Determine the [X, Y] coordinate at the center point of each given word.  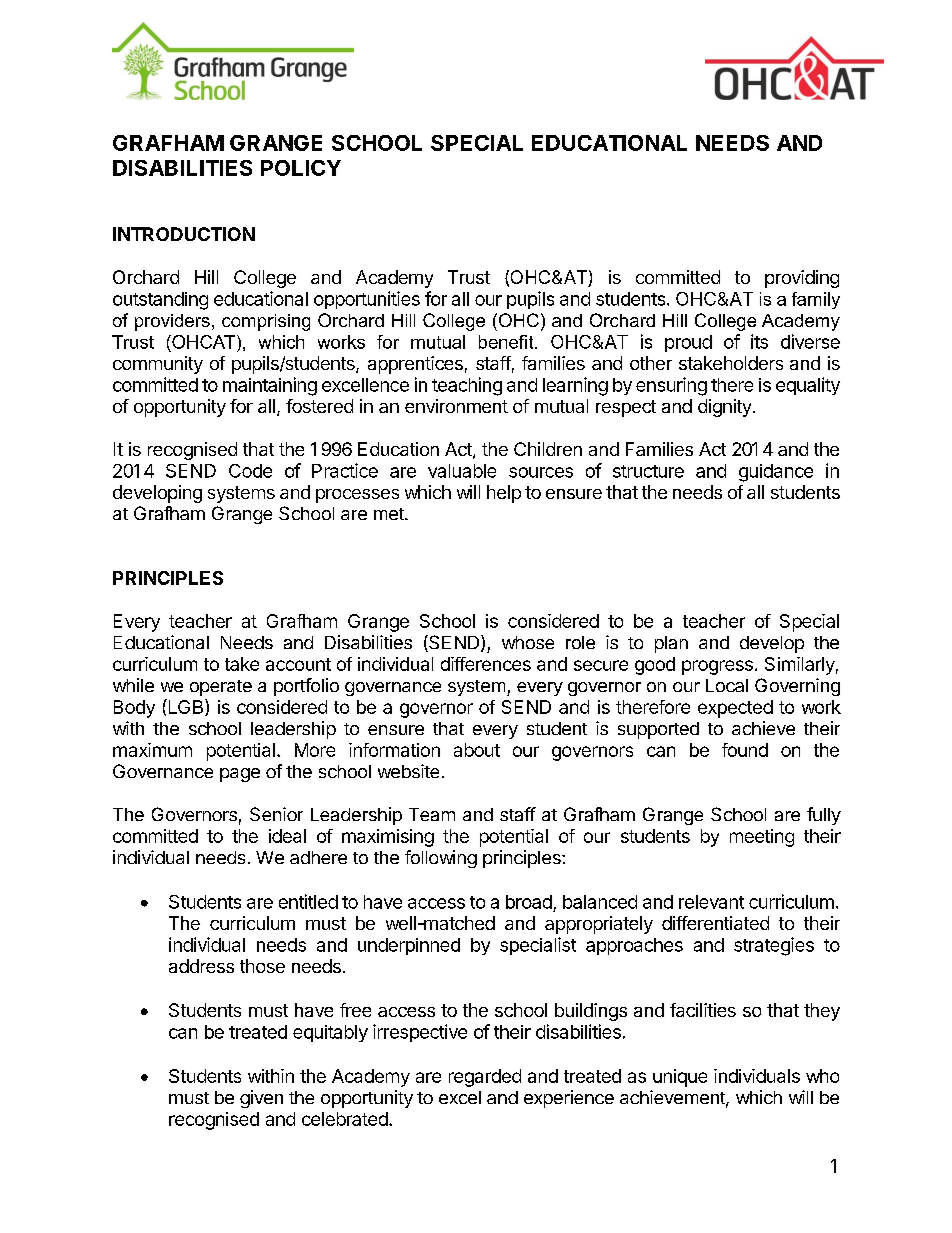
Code [250, 471]
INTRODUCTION [184, 234]
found [745, 750]
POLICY [301, 168]
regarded [485, 1078]
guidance [776, 473]
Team [432, 814]
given [261, 1099]
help [504, 494]
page [240, 775]
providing [802, 279]
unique [680, 1078]
